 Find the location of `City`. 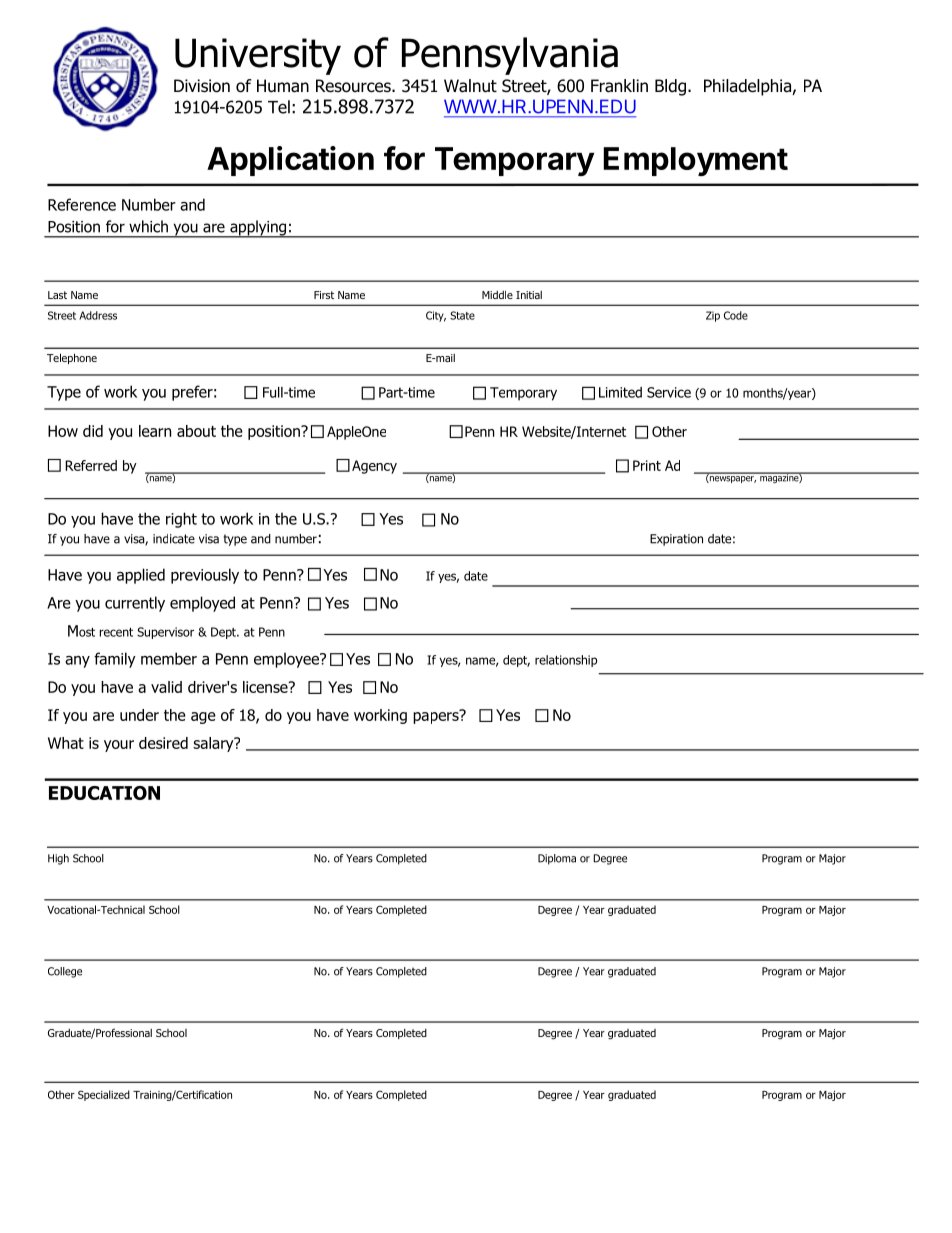

City is located at coordinates (436, 316).
